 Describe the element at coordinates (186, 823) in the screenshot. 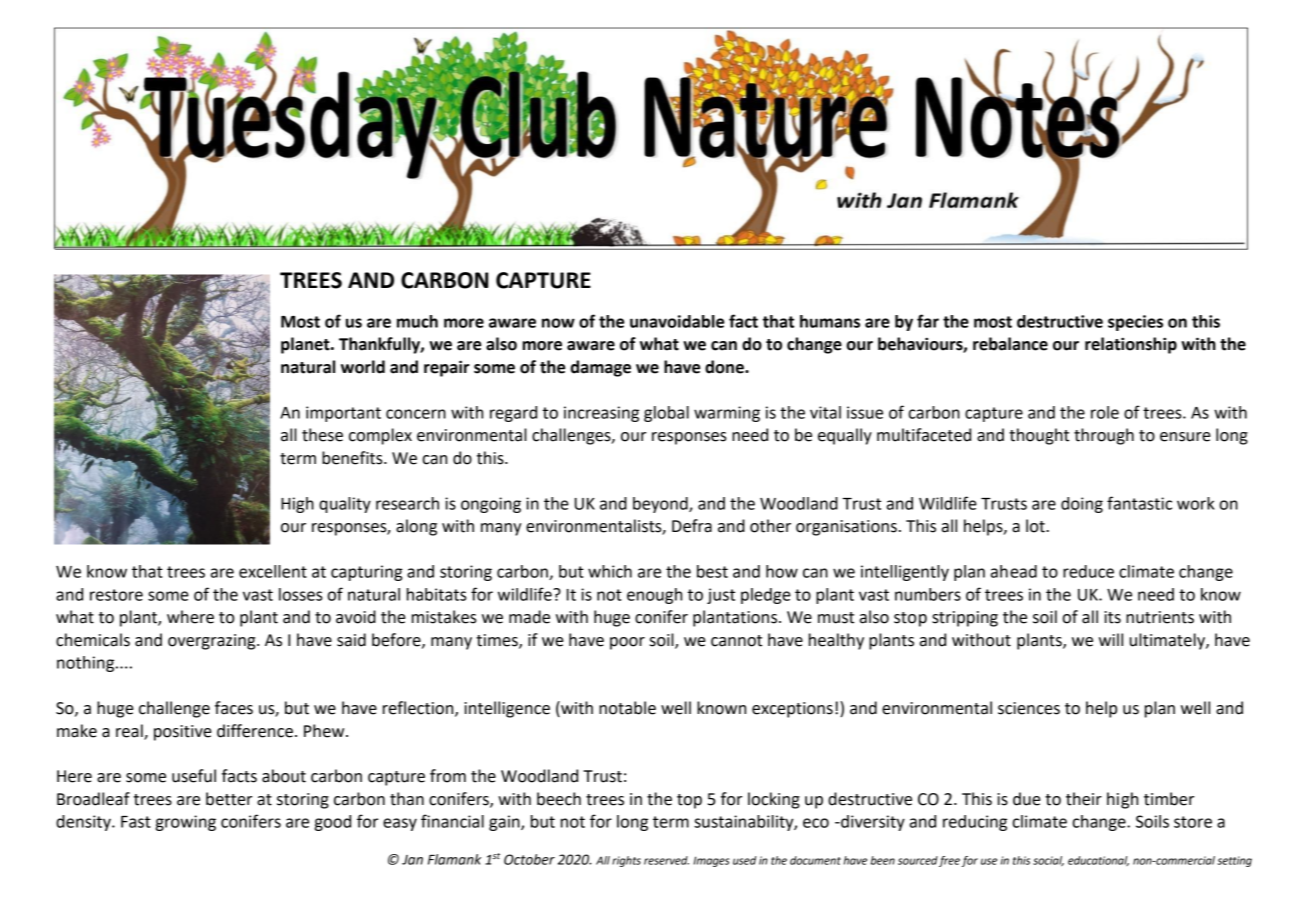

I see `growing` at that location.
